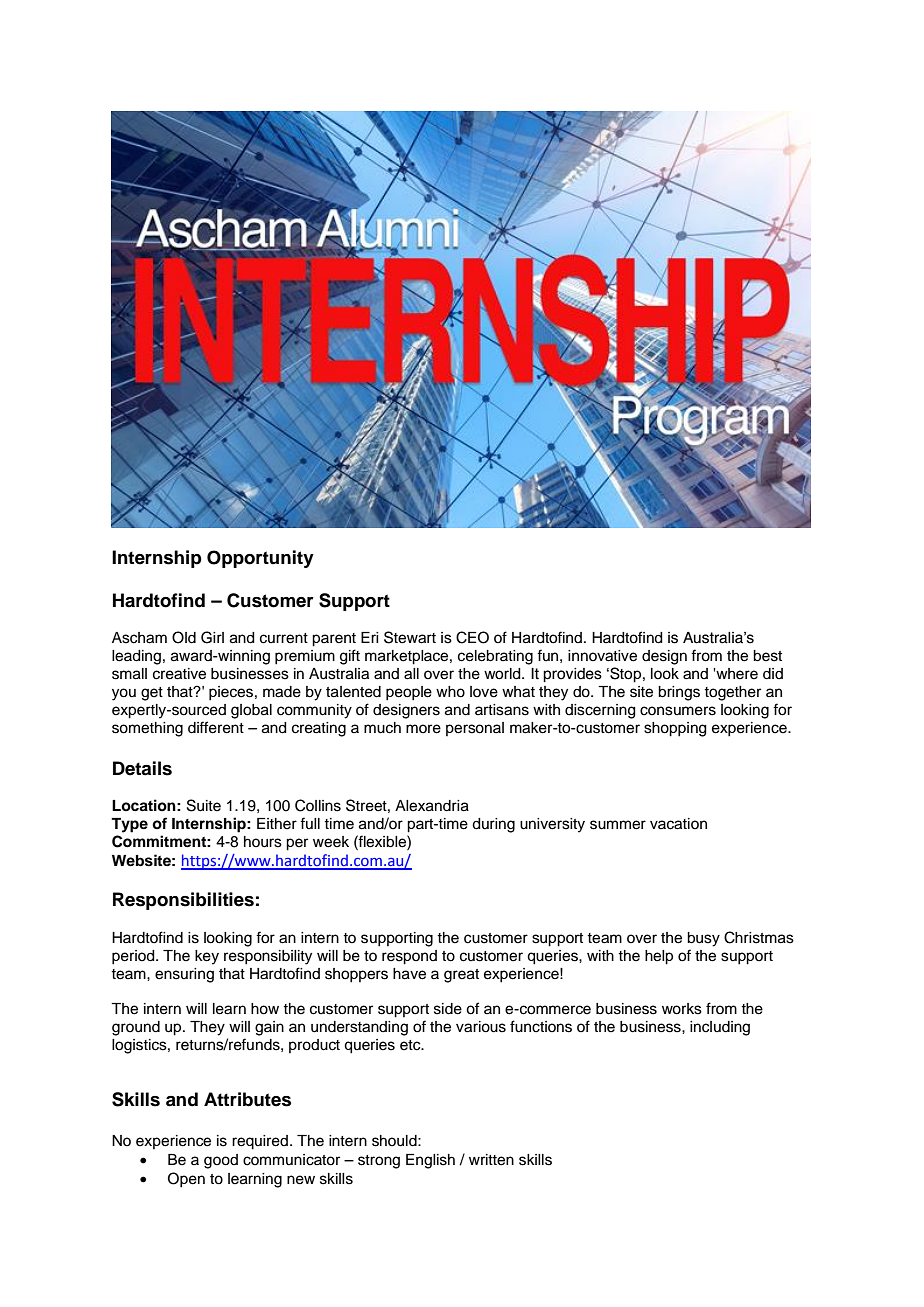  Describe the element at coordinates (423, 729) in the document. I see `more` at that location.
